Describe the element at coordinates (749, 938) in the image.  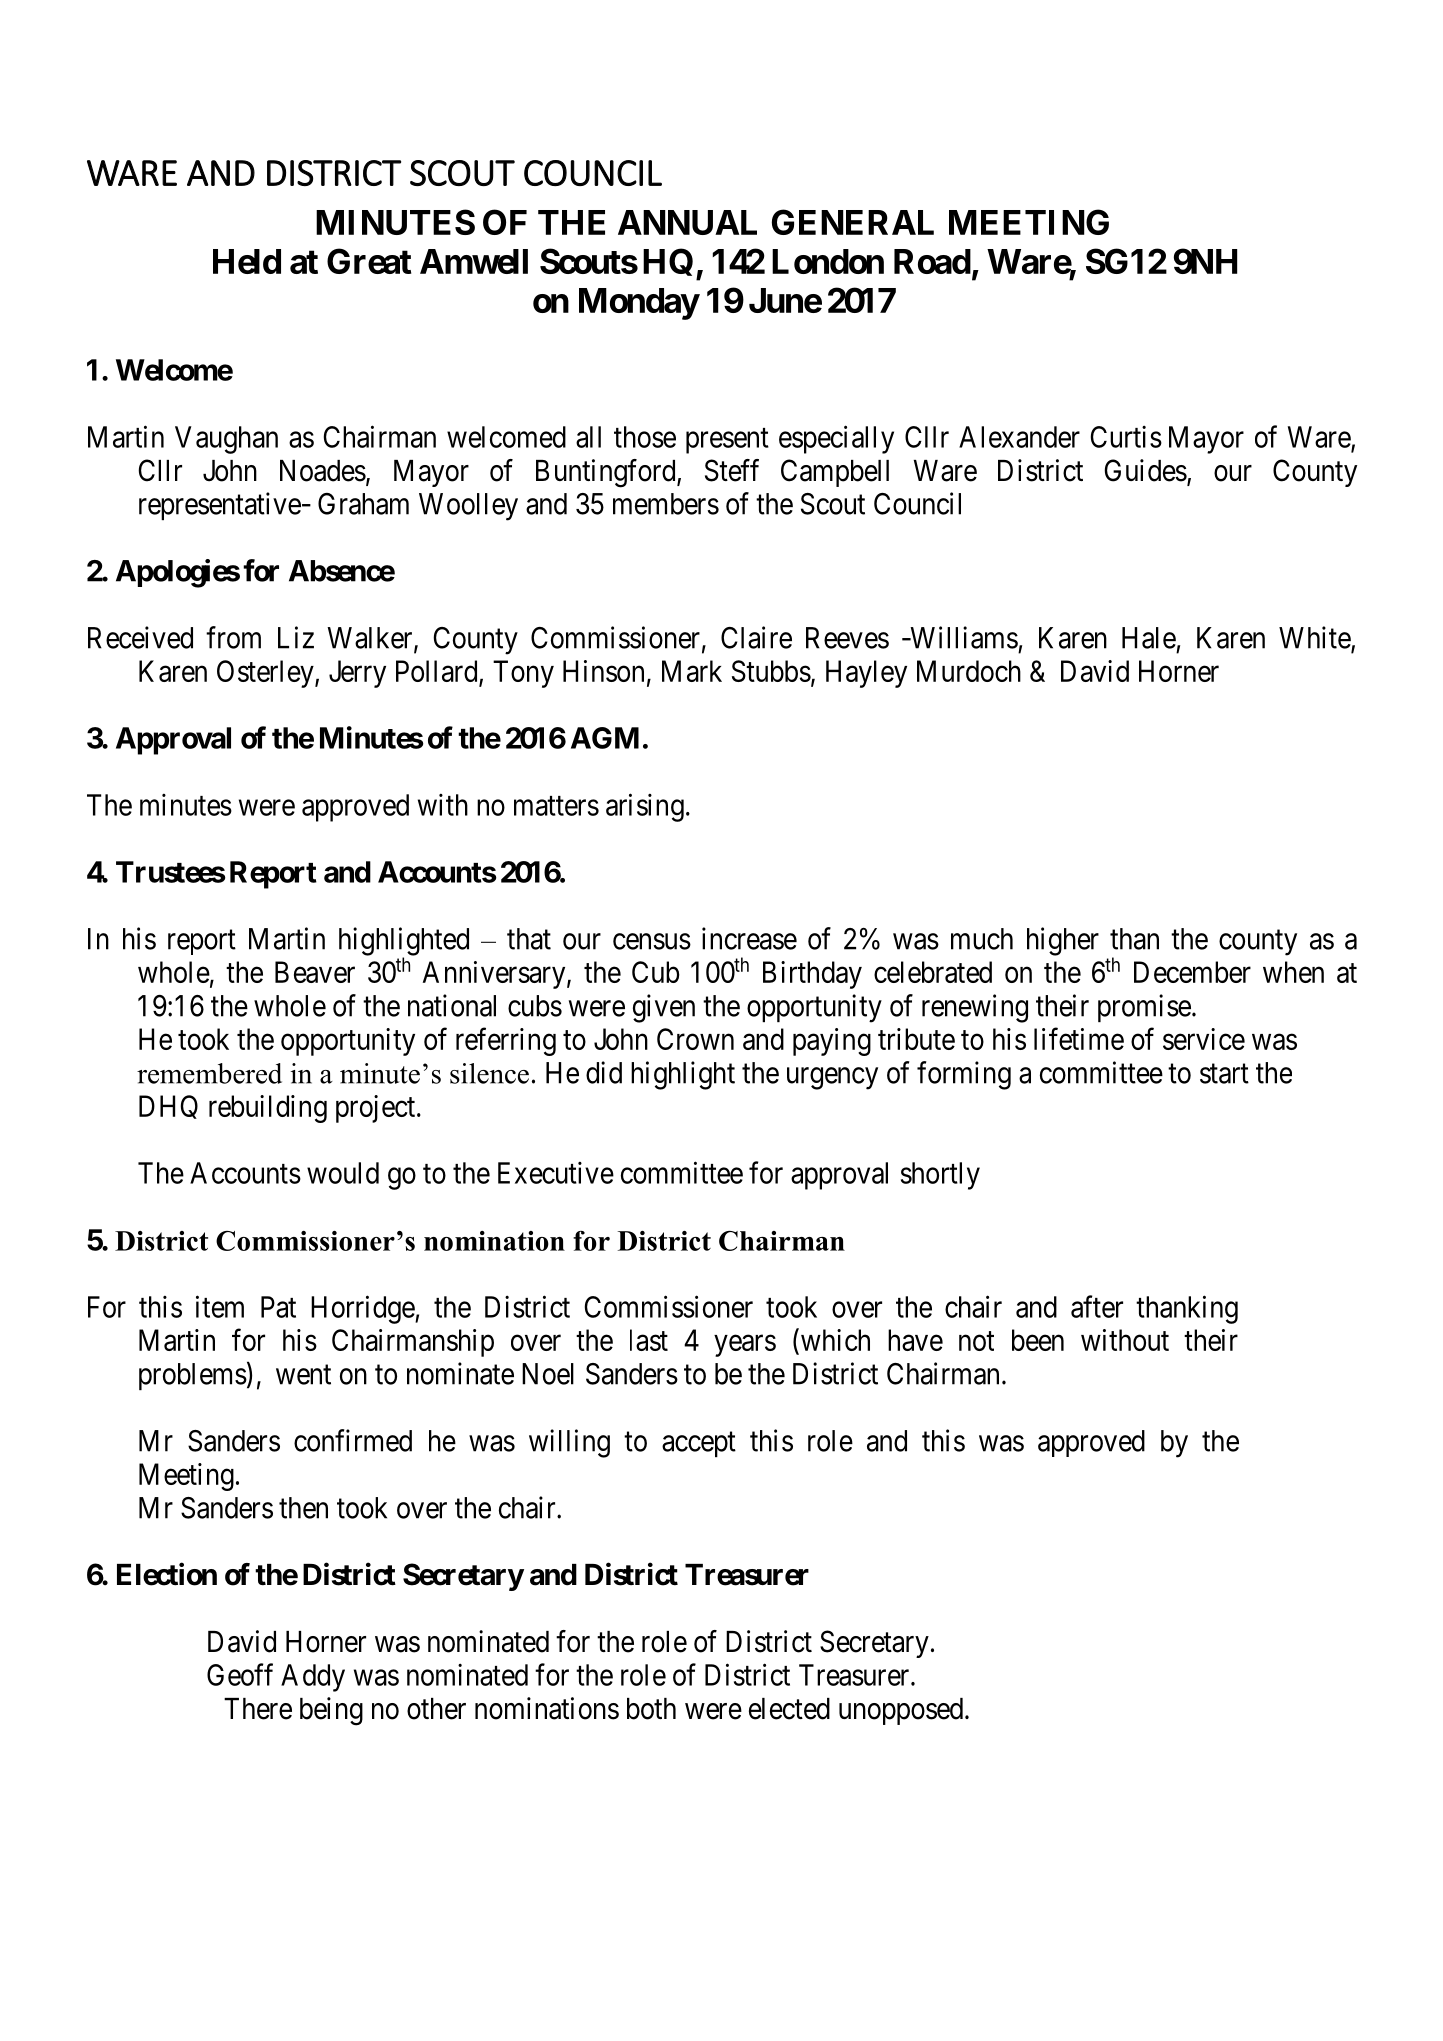
I see `increase` at that location.
